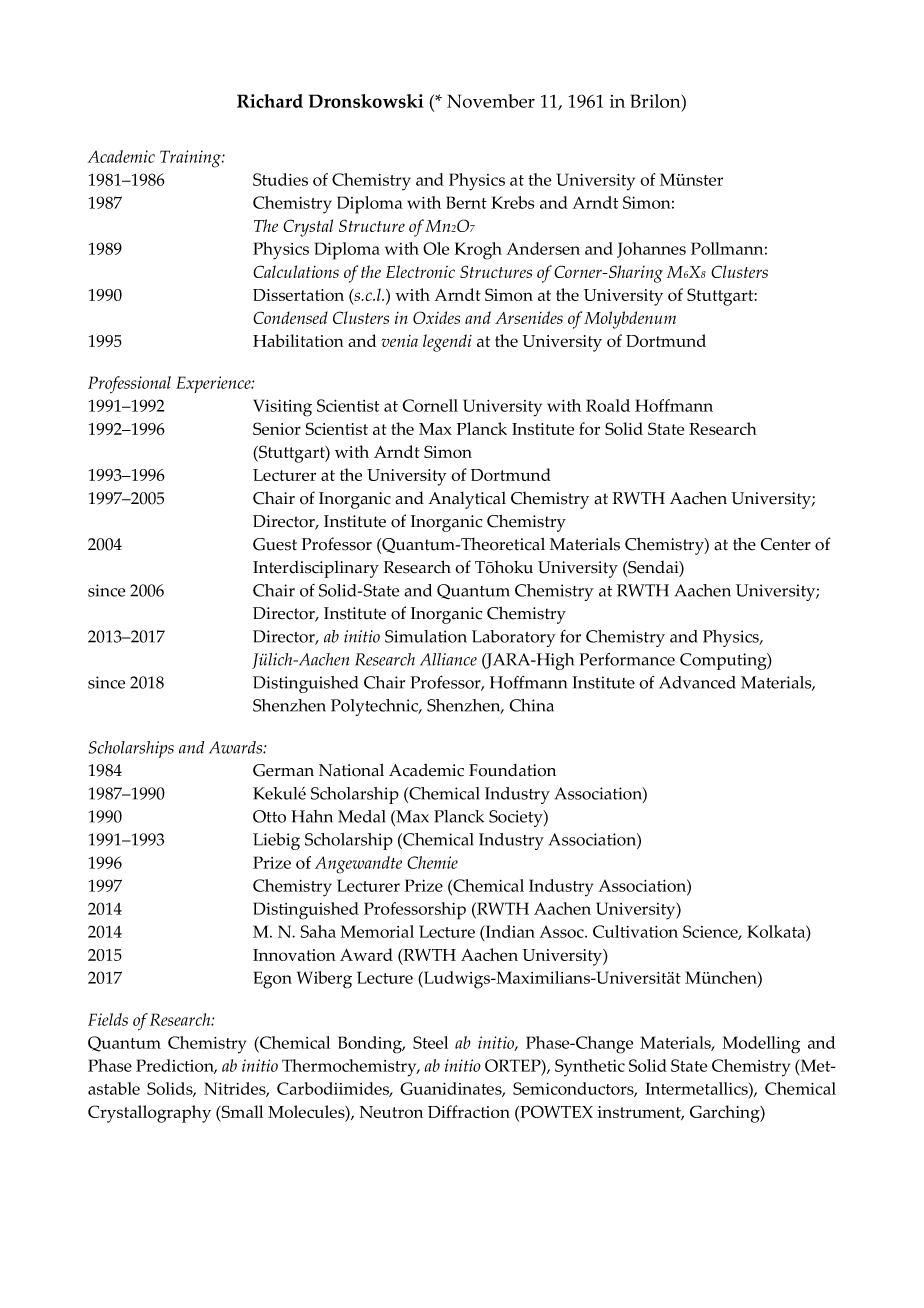 This screenshot has width=924, height=1308. What do you see at coordinates (608, 405) in the screenshot?
I see `Roald` at bounding box center [608, 405].
